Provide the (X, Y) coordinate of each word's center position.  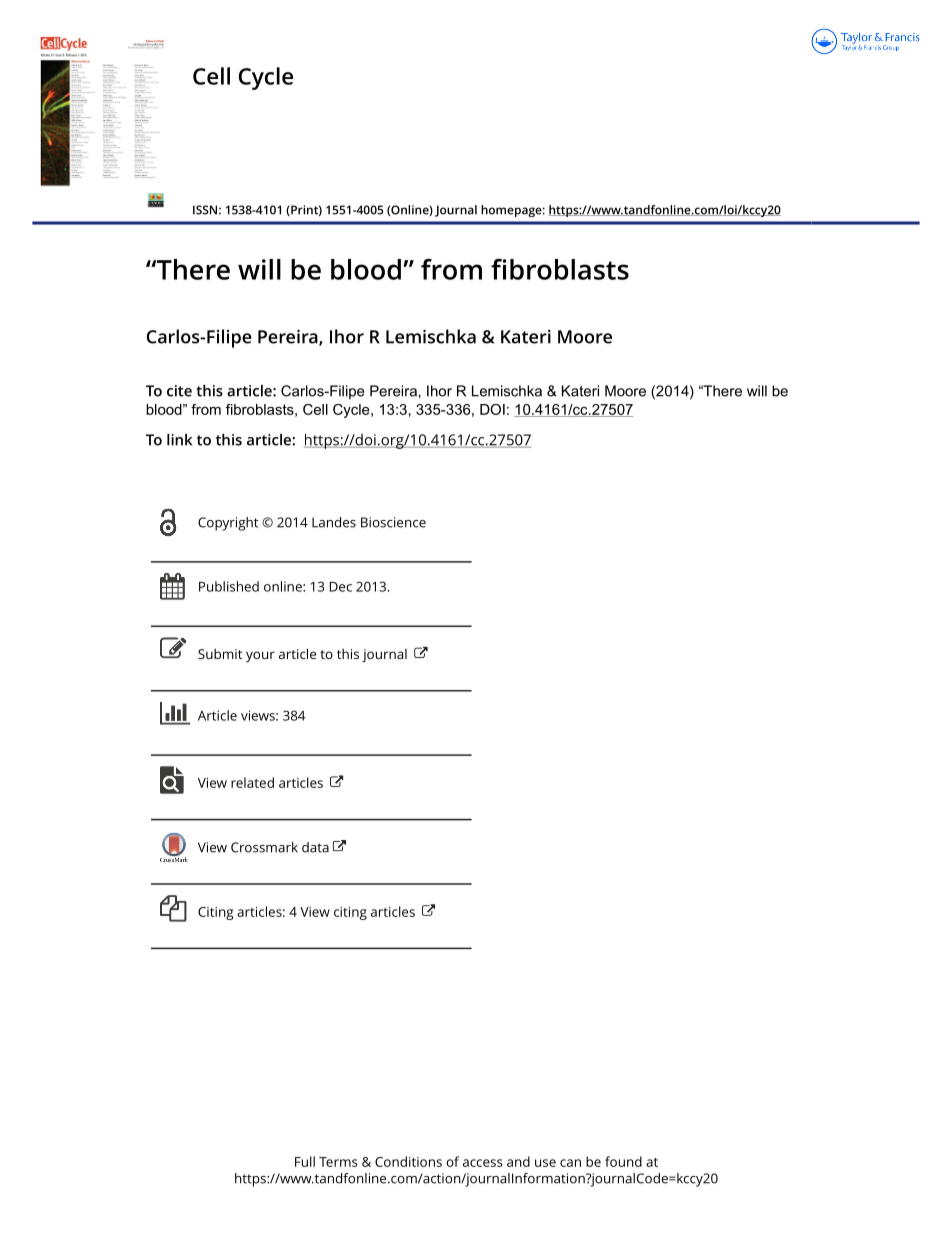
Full (305, 1161)
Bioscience (393, 522)
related (252, 782)
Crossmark (264, 847)
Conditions (408, 1161)
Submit (220, 653)
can (570, 1163)
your (260, 656)
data (315, 847)
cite (179, 391)
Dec (341, 587)
